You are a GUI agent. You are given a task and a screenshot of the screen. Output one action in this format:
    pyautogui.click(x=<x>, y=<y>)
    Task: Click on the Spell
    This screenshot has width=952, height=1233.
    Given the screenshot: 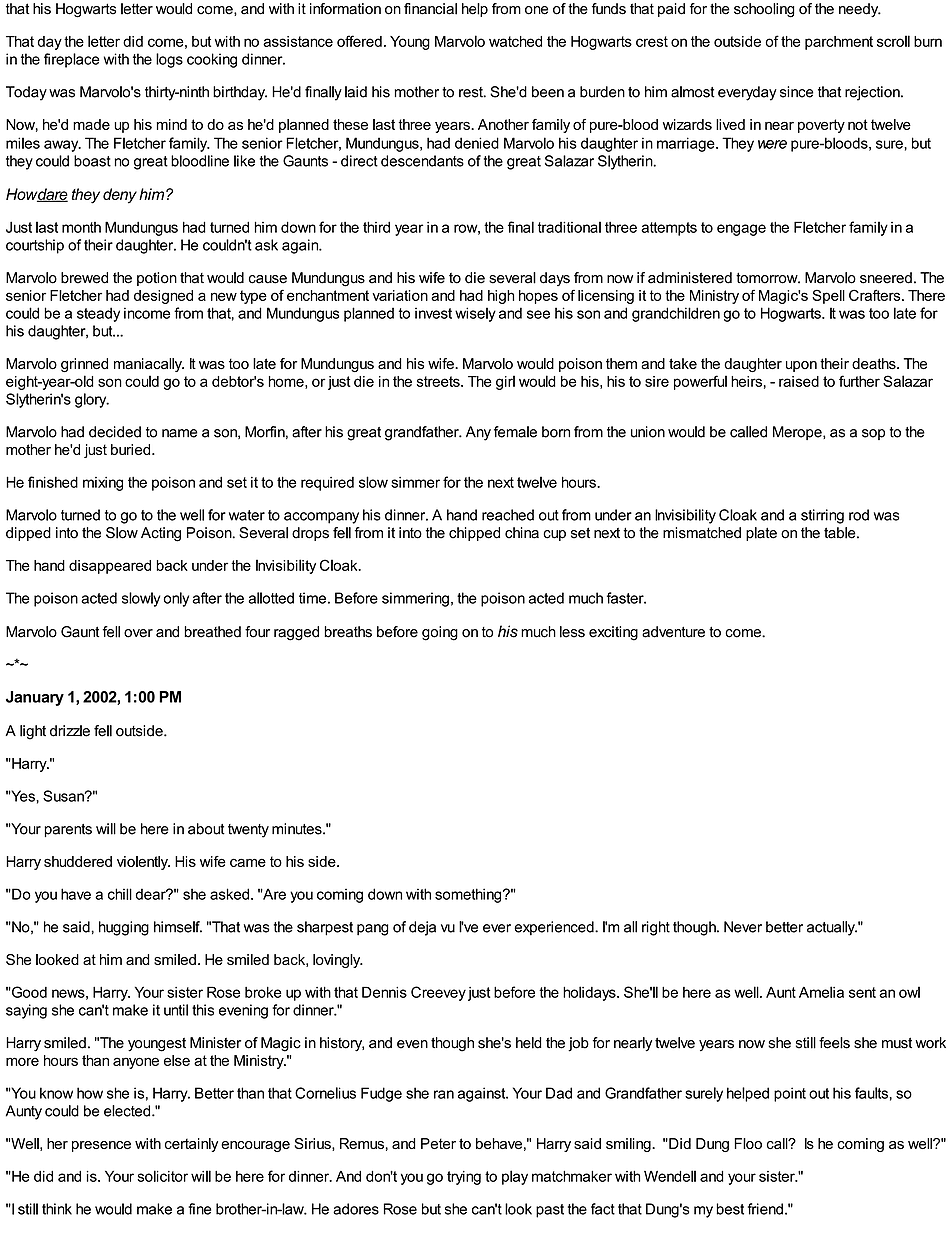 What is the action you would take?
    pyautogui.click(x=828, y=296)
